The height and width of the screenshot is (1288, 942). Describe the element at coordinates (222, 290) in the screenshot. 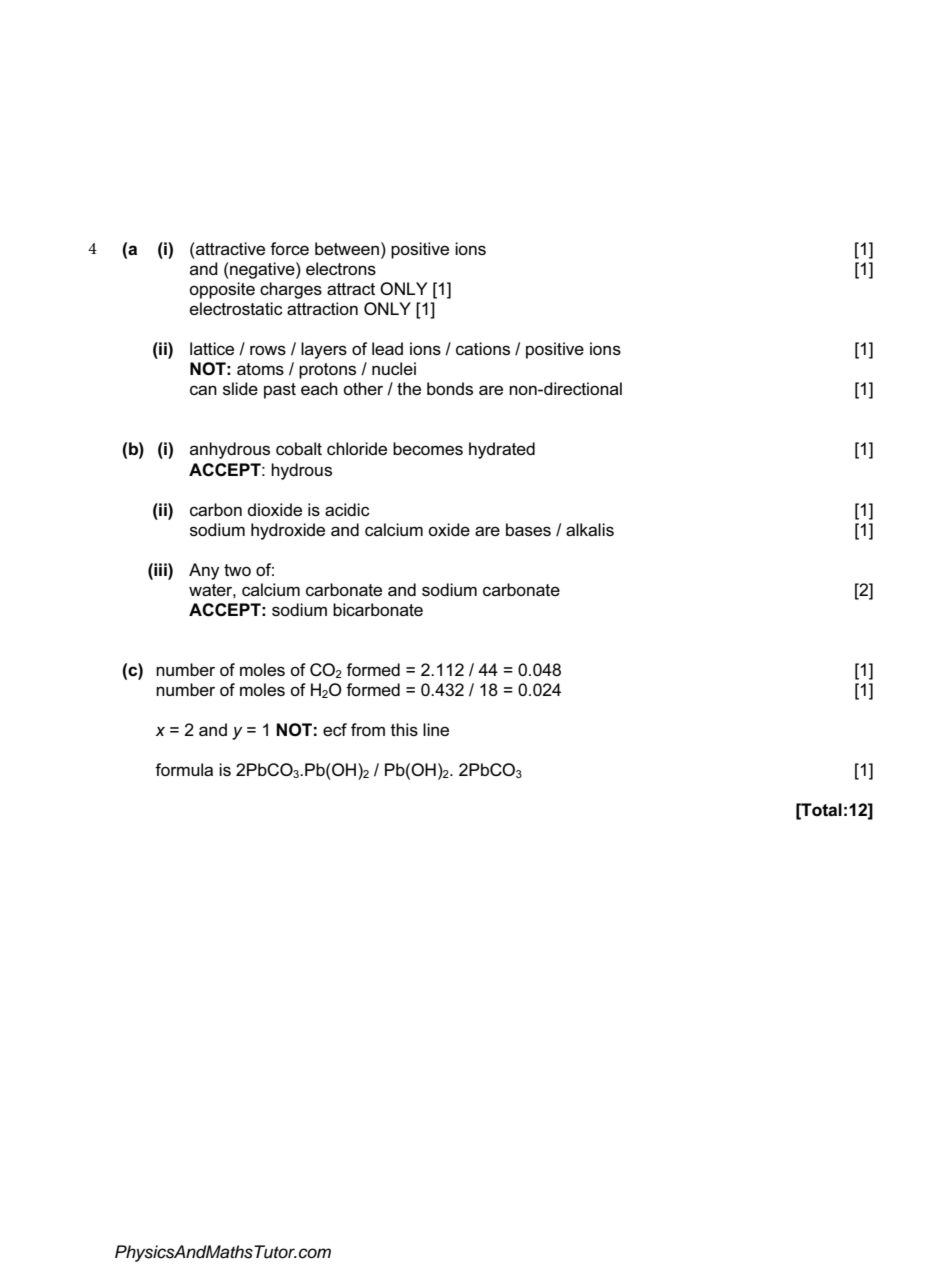

I see `opposite` at that location.
